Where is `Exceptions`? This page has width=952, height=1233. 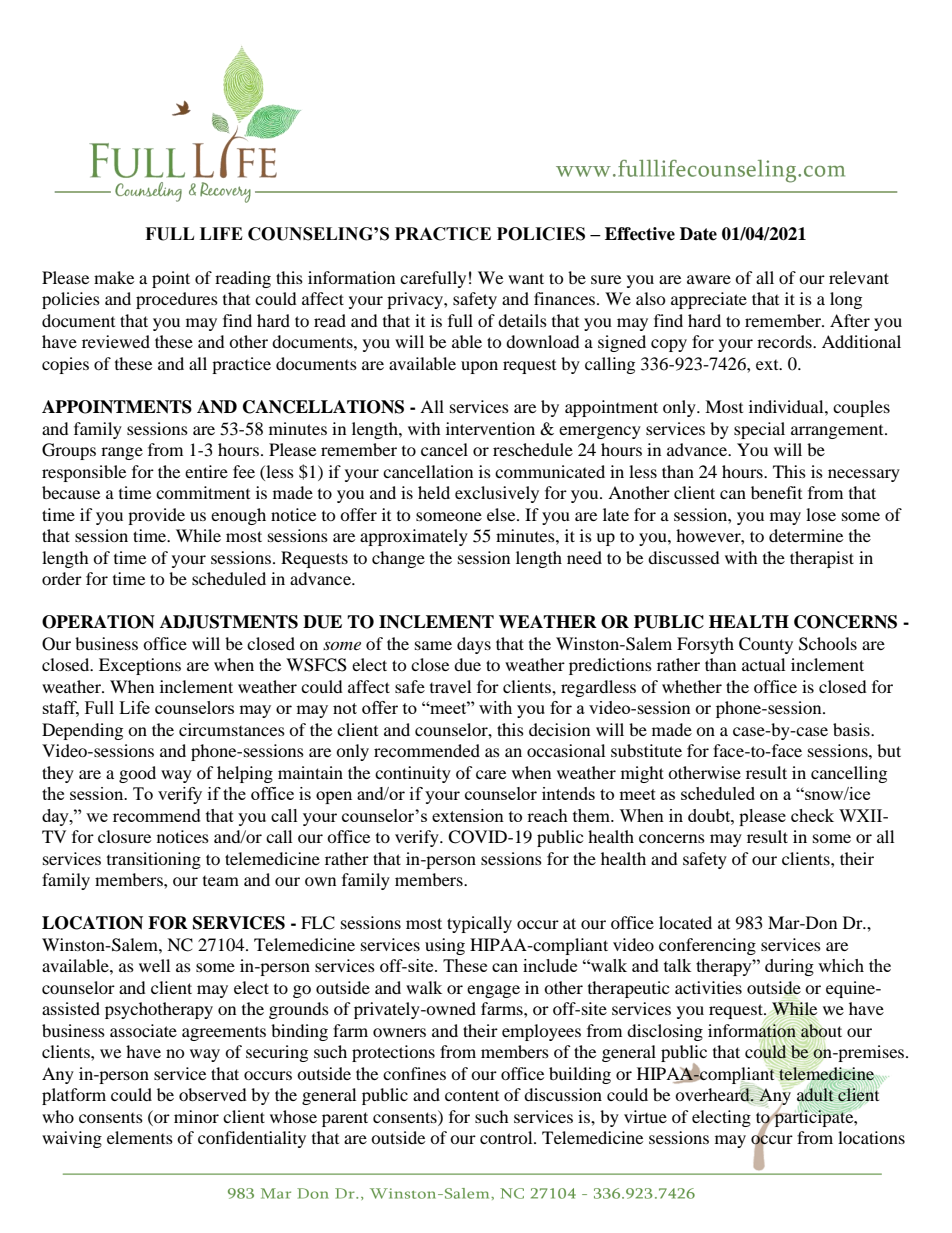 Exceptions is located at coordinates (140, 666).
